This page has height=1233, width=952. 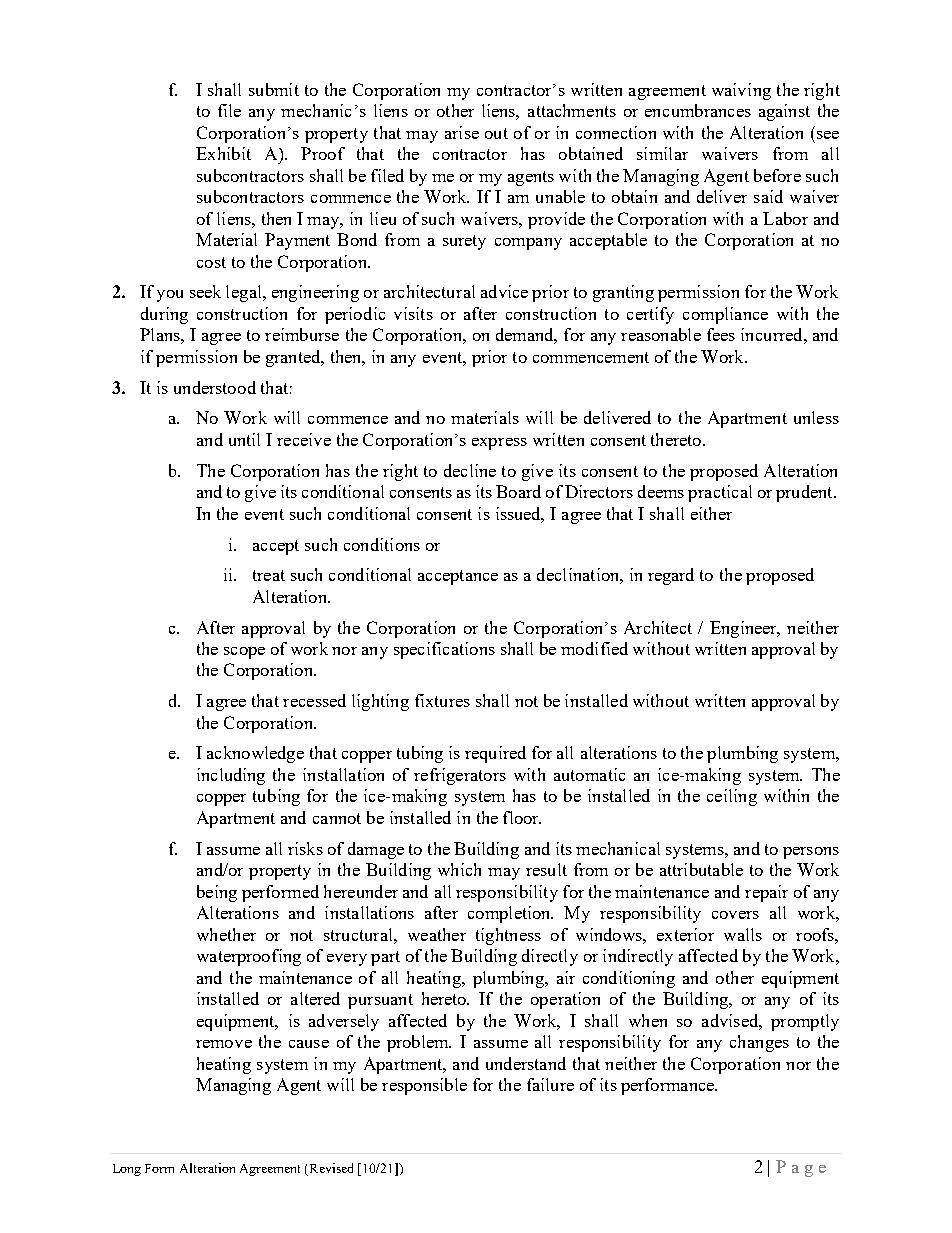 I want to click on Exhibit, so click(x=223, y=153).
